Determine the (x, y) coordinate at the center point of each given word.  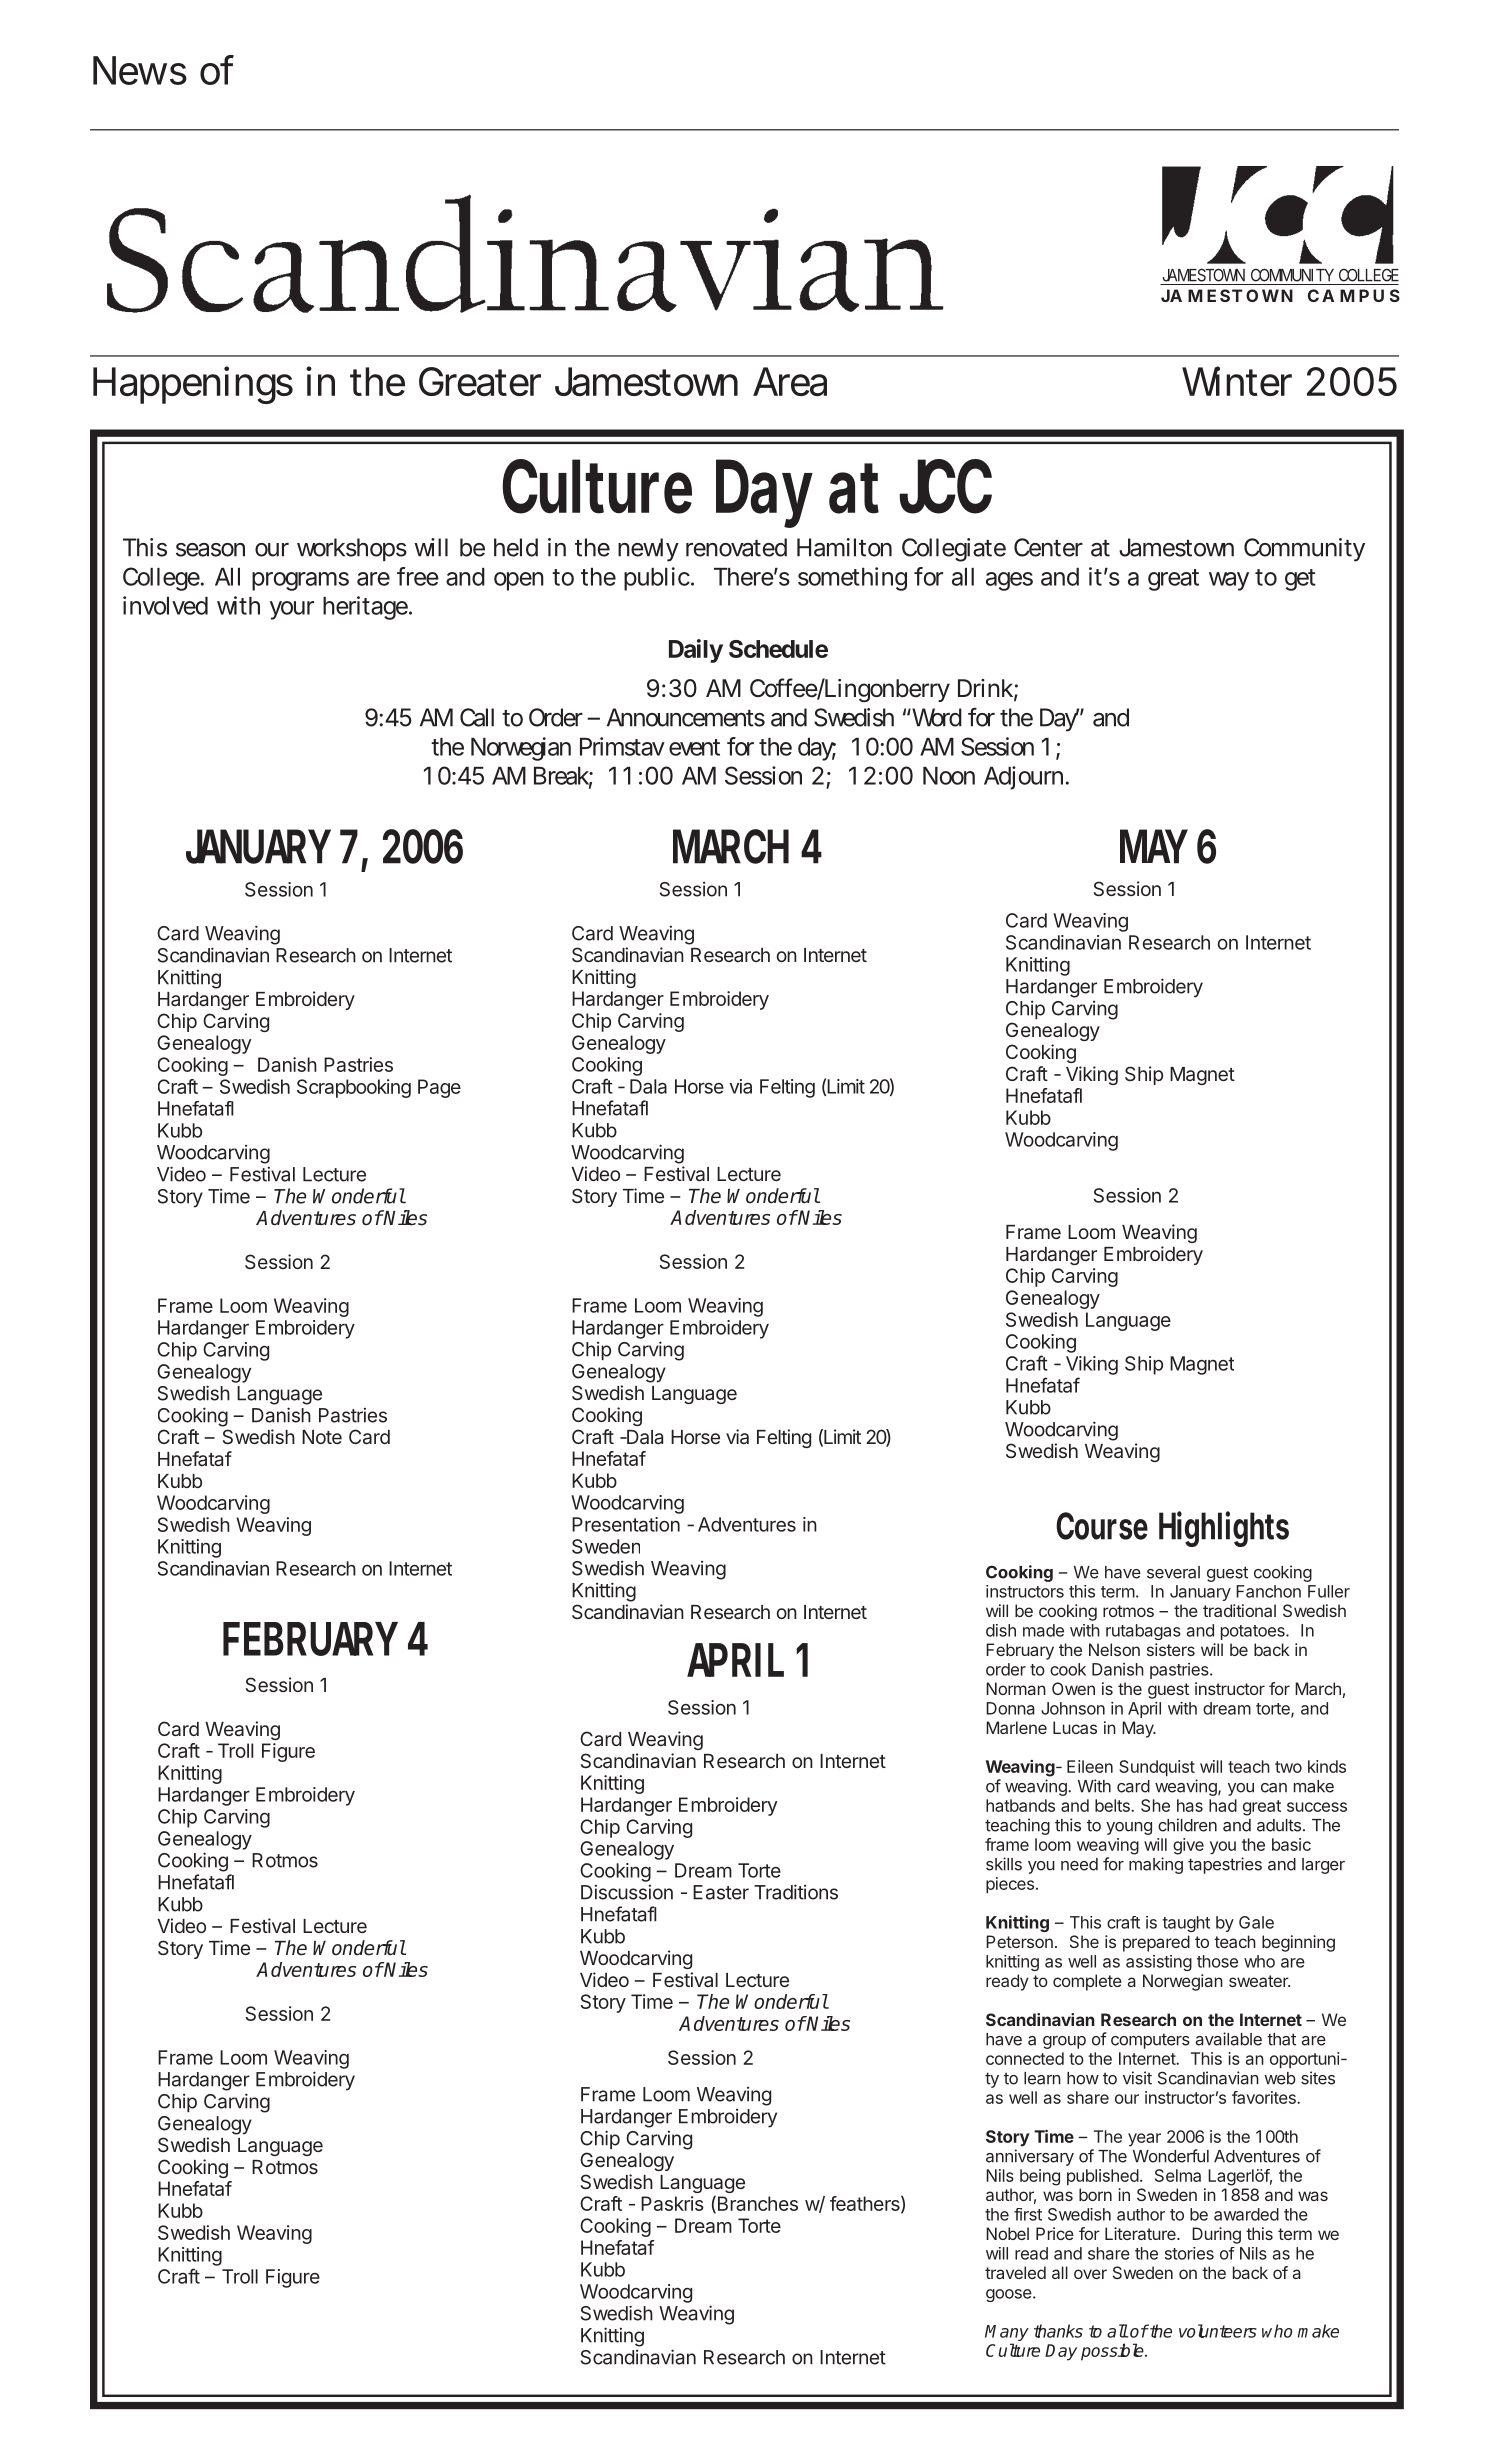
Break (563, 777)
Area (790, 381)
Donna (1010, 1708)
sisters (1171, 1649)
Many (1007, 2333)
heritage (367, 608)
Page (439, 1088)
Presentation (626, 1524)
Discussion (627, 1892)
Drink (988, 689)
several (1173, 1572)
